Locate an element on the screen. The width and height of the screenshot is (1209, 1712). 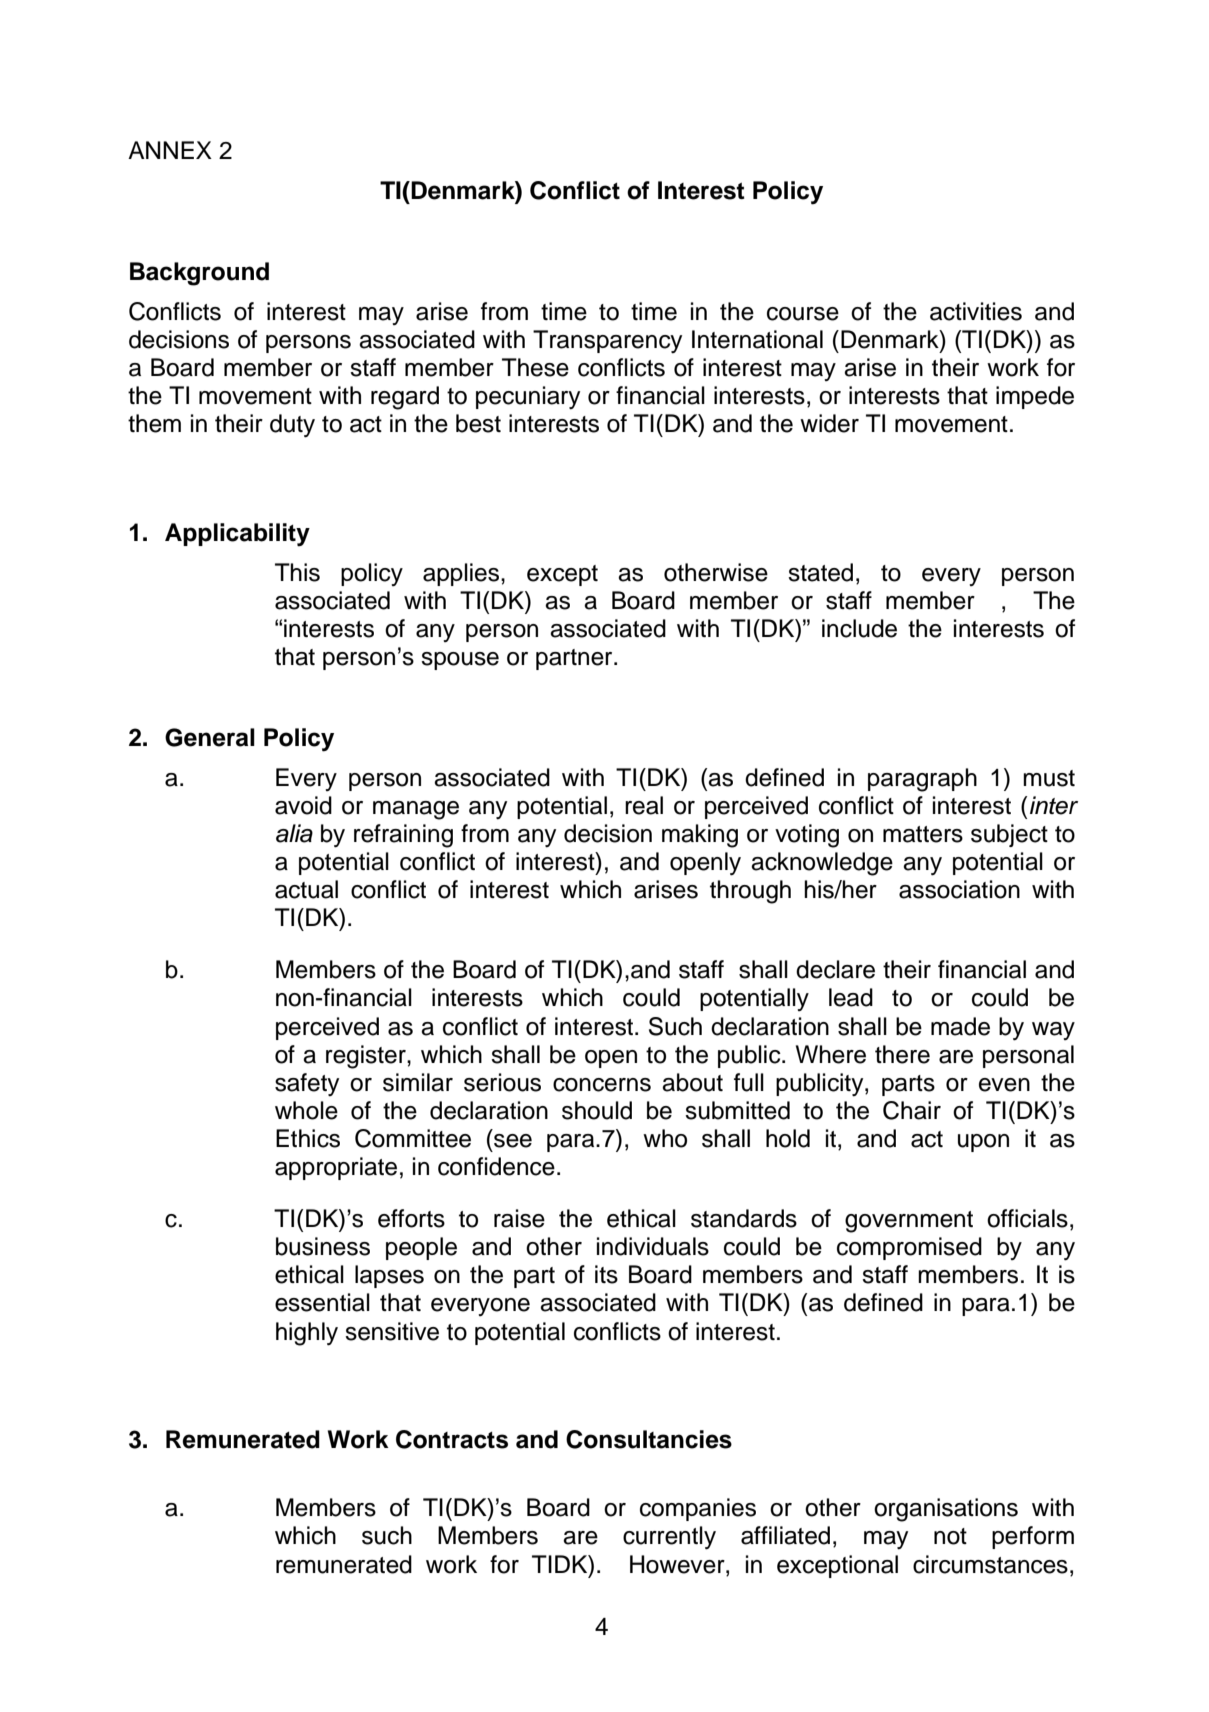
Applicability is located at coordinates (237, 535).
